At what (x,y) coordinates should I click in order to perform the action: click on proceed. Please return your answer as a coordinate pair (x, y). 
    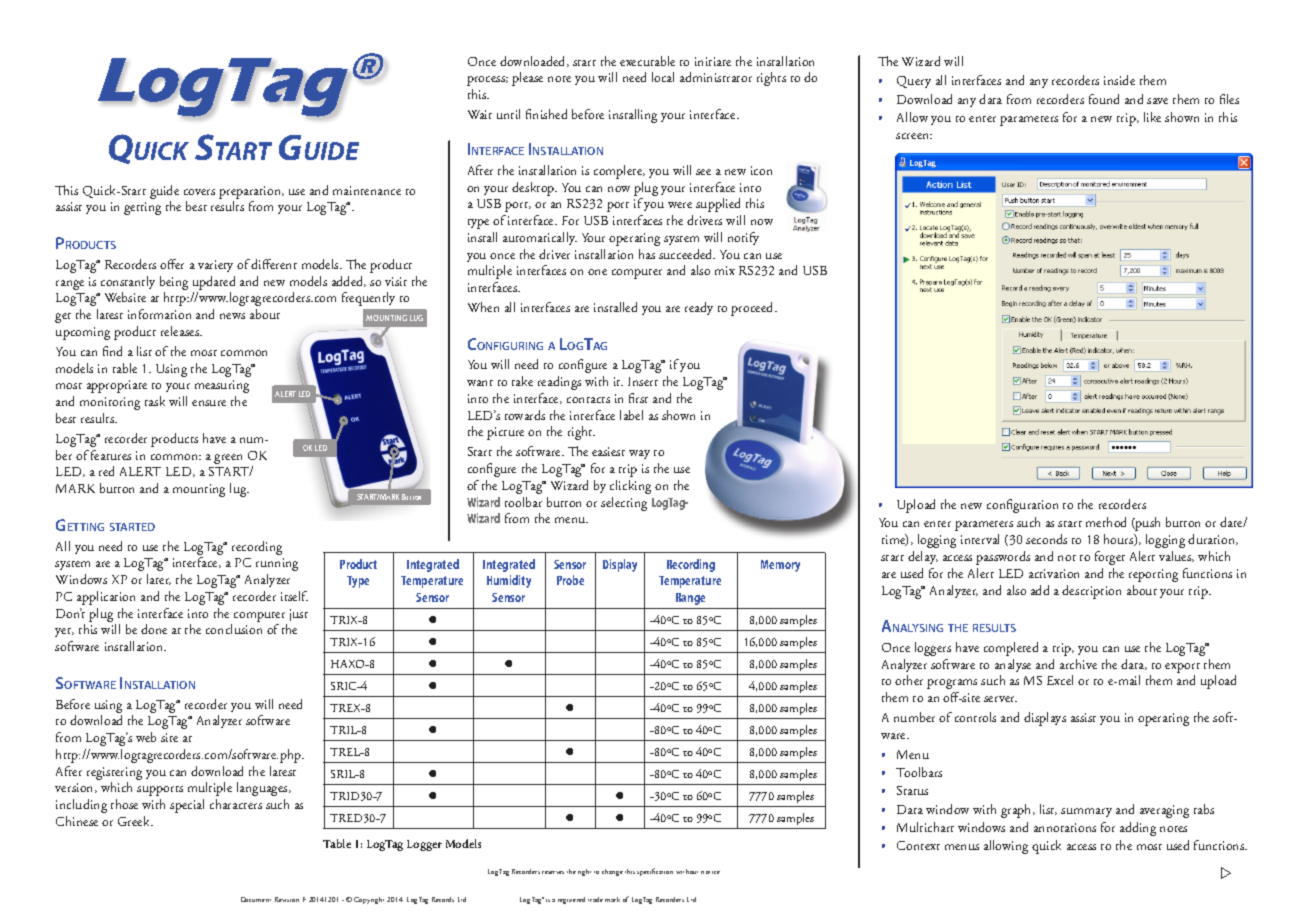
    Looking at the image, I should click on (753, 309).
